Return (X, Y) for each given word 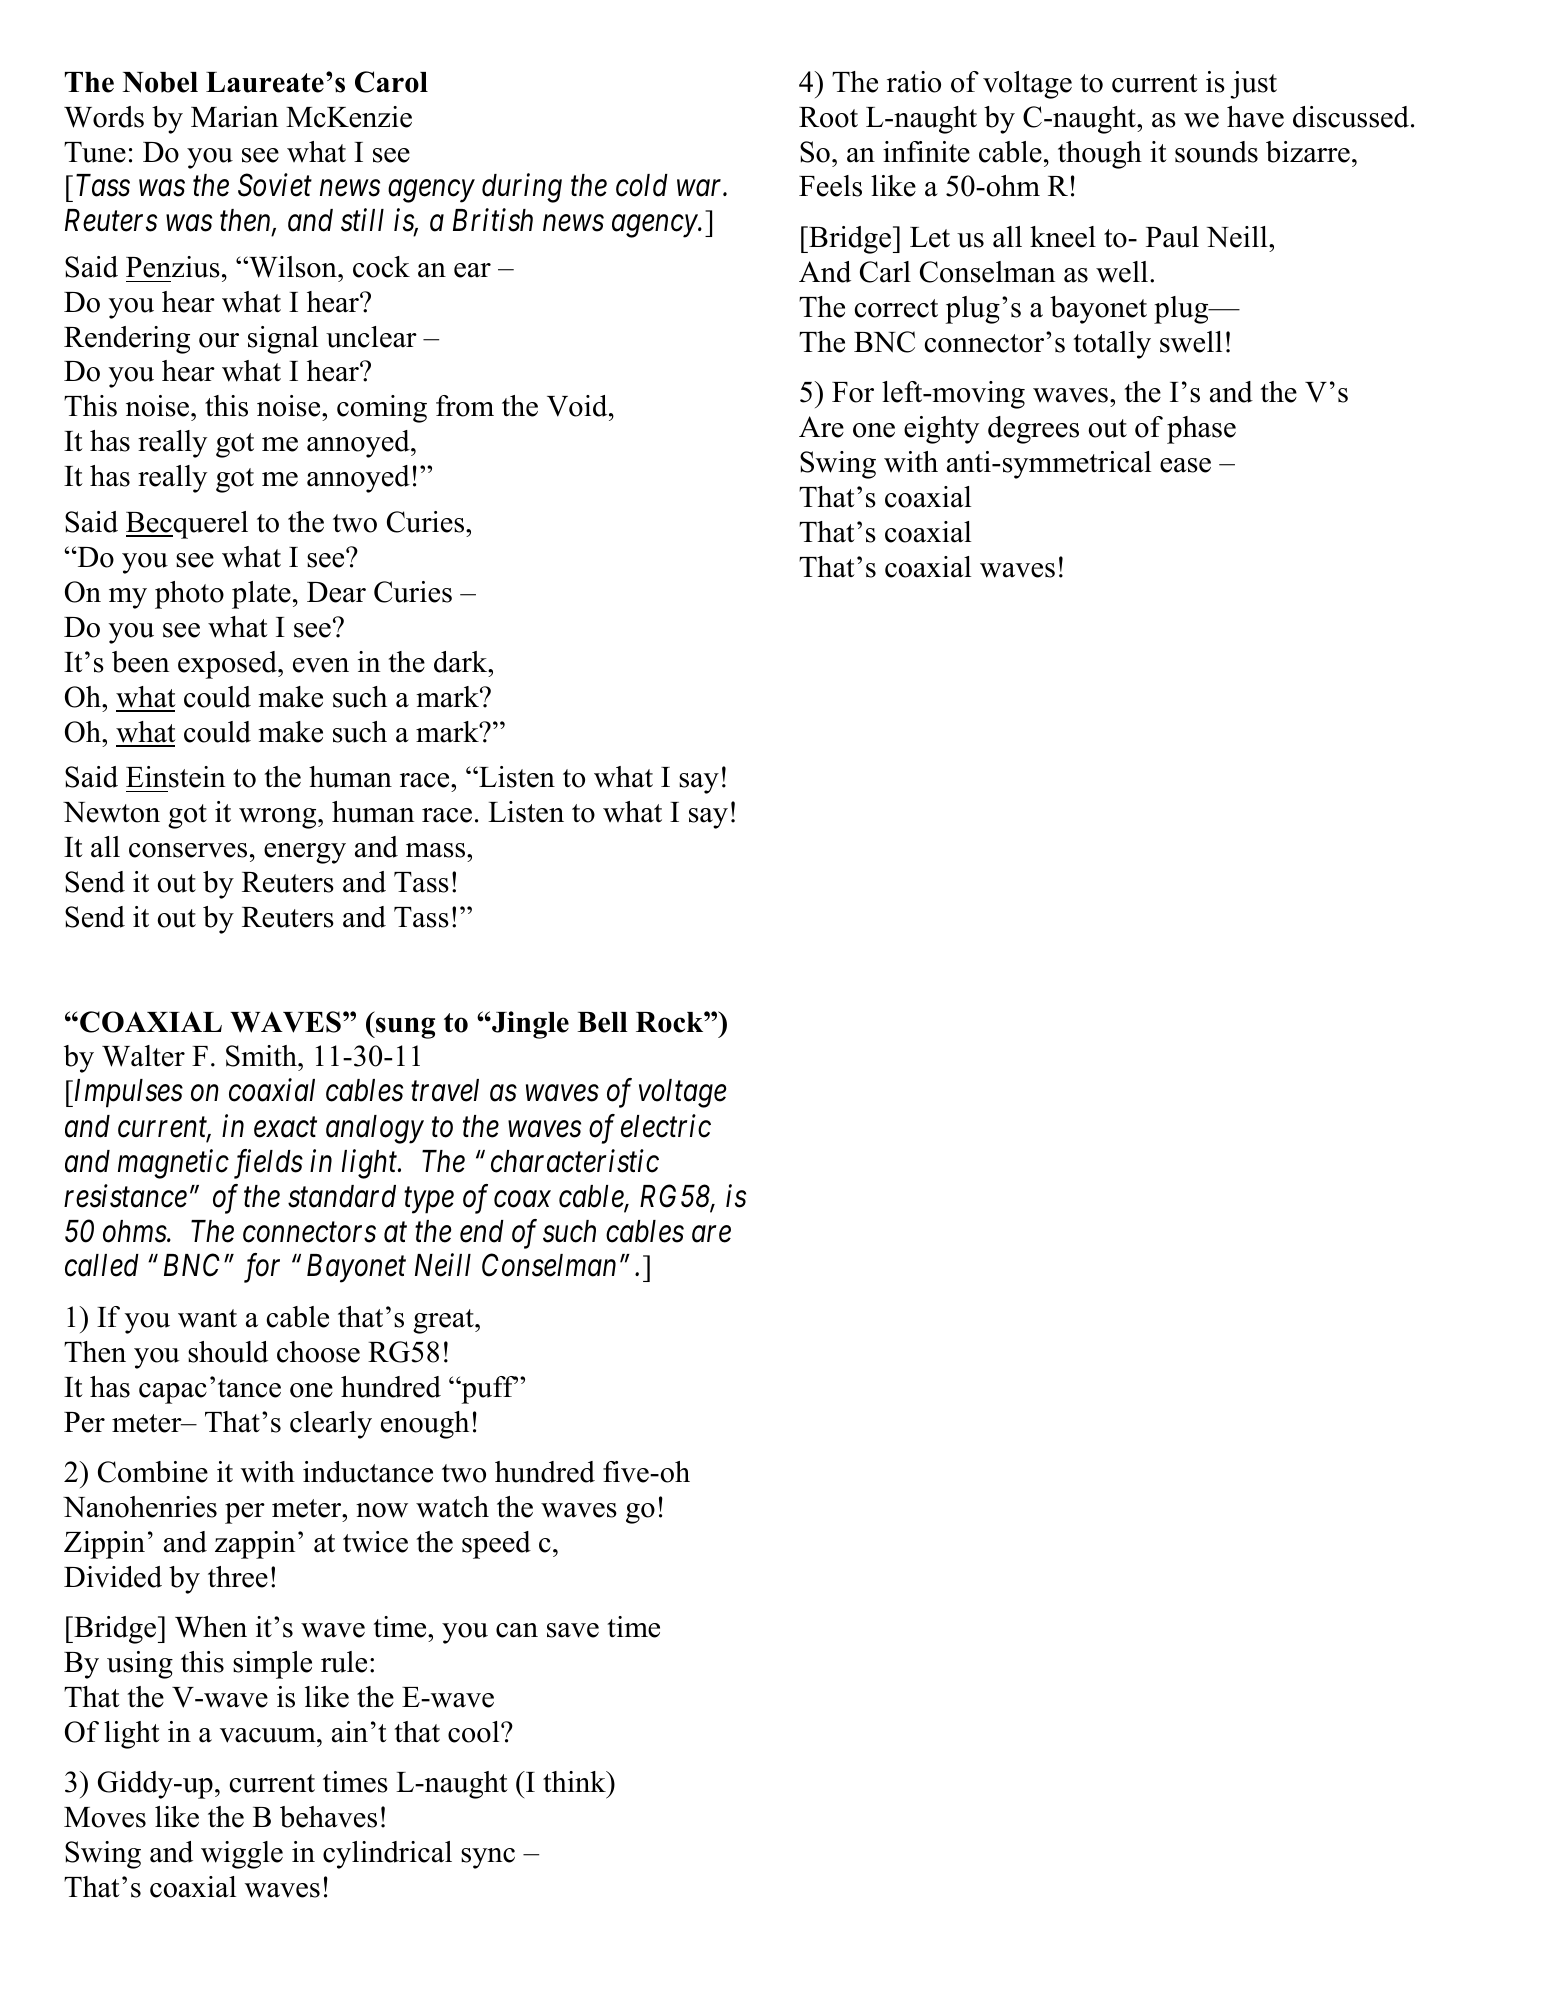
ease (1185, 465)
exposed (228, 665)
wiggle (242, 1855)
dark (462, 662)
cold (642, 185)
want (207, 1318)
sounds (1216, 152)
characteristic (575, 1161)
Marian (234, 117)
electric (666, 1126)
